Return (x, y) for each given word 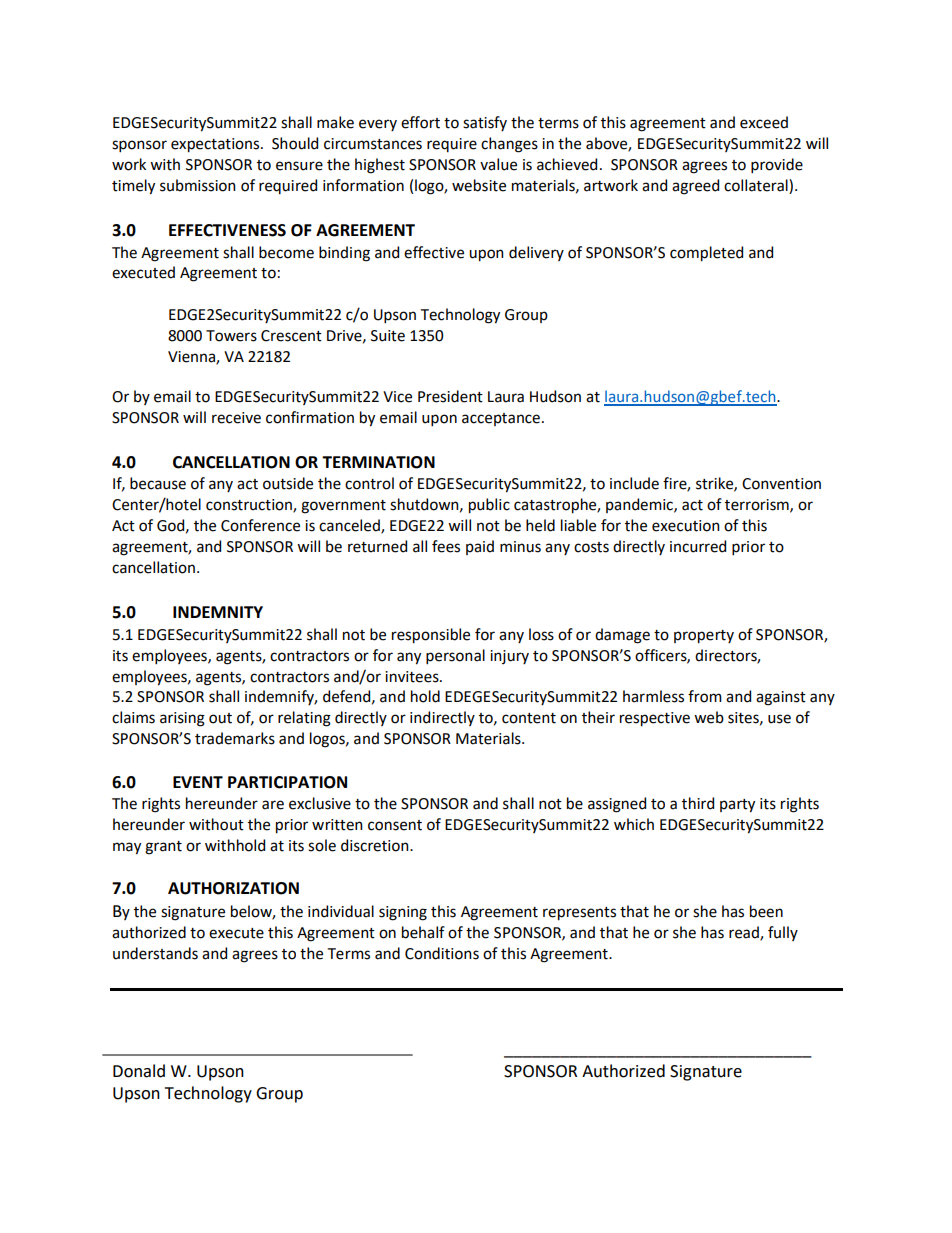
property (704, 637)
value (498, 164)
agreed (695, 187)
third (698, 803)
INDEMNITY (218, 612)
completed (706, 254)
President (450, 396)
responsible (431, 636)
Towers (231, 336)
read (745, 933)
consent (395, 825)
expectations (216, 145)
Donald (139, 1071)
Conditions (442, 953)
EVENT (198, 782)
